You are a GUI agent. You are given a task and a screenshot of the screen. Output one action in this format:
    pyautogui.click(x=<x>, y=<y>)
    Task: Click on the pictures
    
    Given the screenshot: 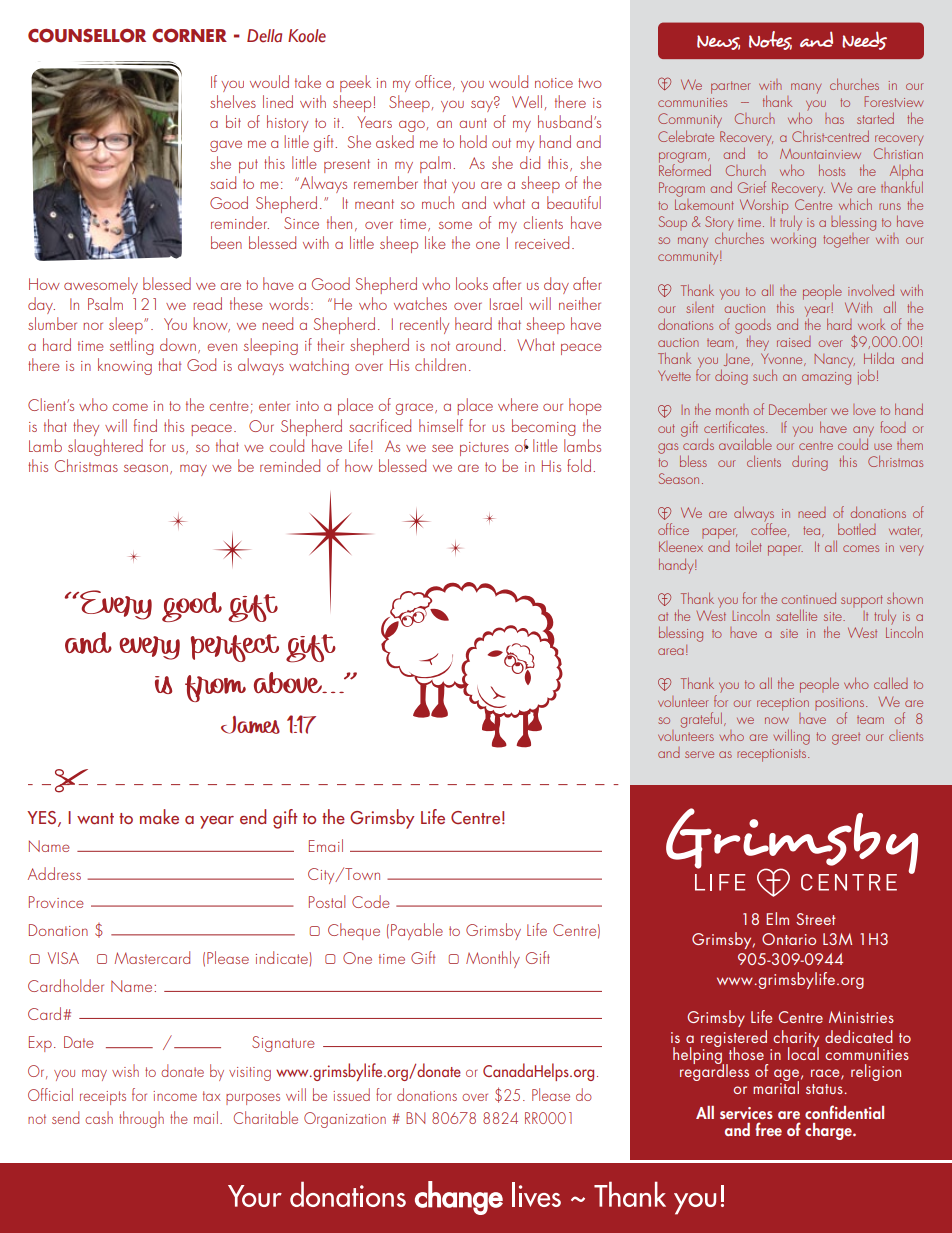 What is the action you would take?
    pyautogui.click(x=484, y=449)
